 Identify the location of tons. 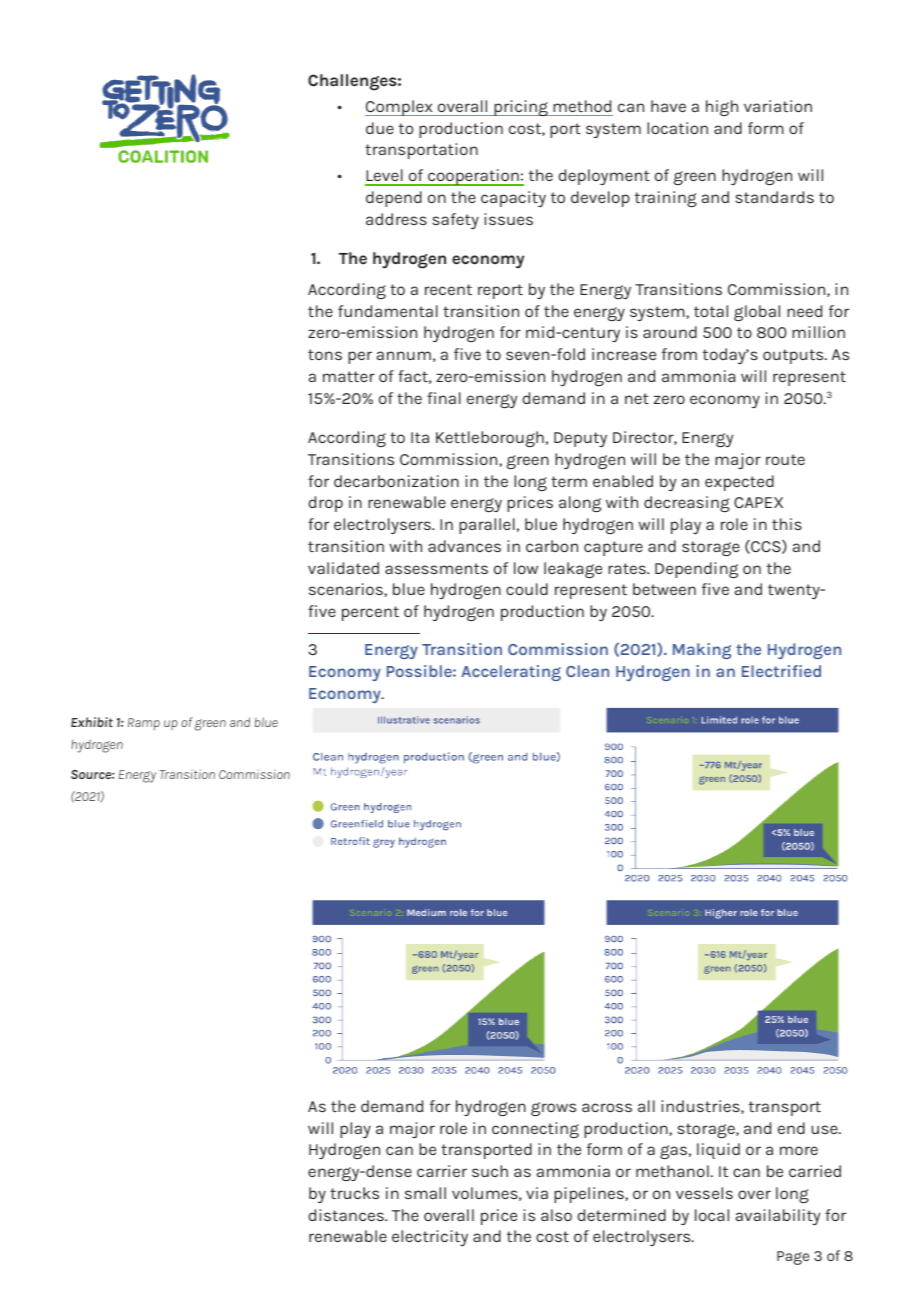
(325, 354).
